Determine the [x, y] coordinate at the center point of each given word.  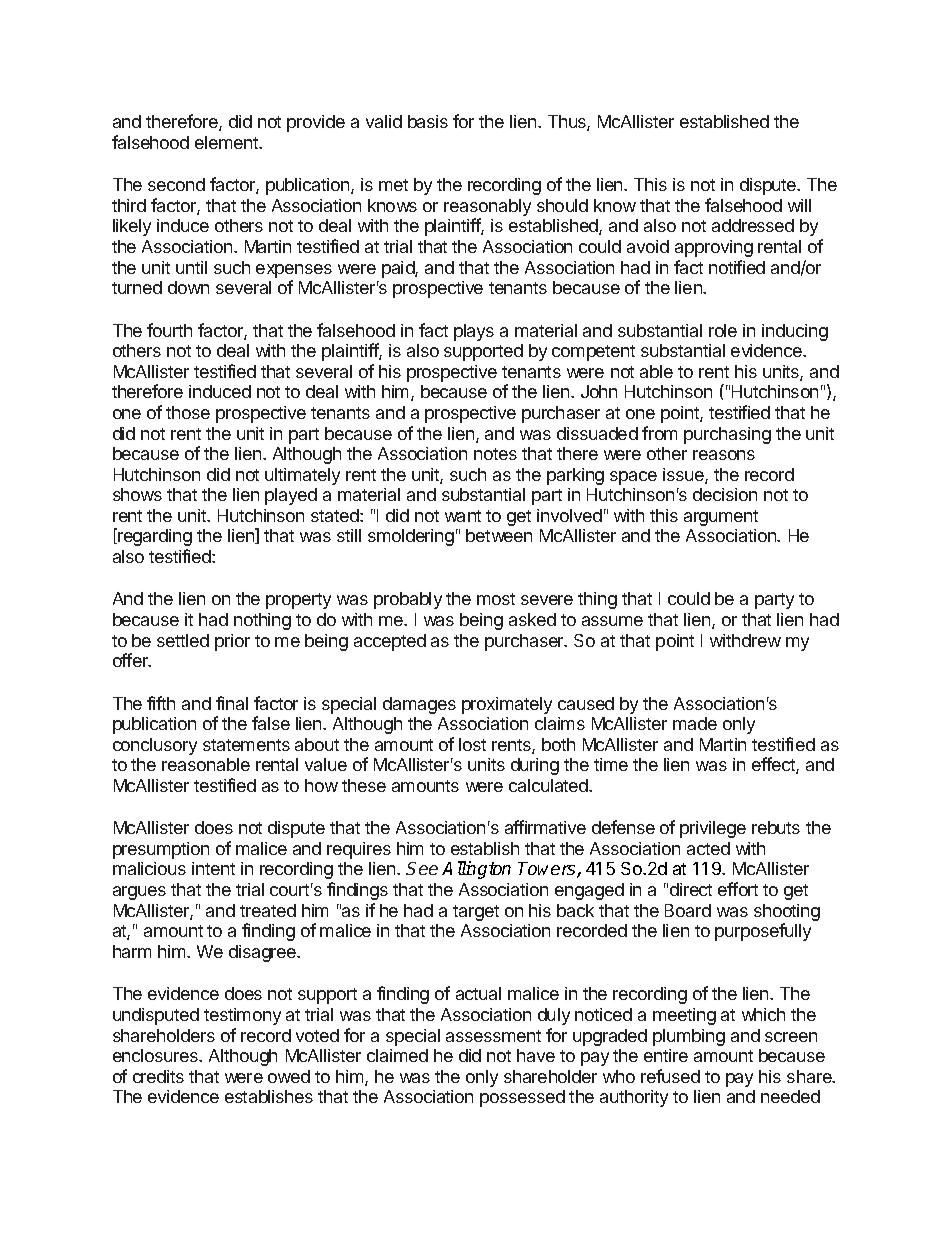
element [227, 142]
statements [246, 745]
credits [158, 1076]
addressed [753, 225]
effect [774, 765]
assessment [493, 1036]
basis [428, 121]
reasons [724, 455]
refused [670, 1076]
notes [495, 454]
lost [472, 744]
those [188, 412]
